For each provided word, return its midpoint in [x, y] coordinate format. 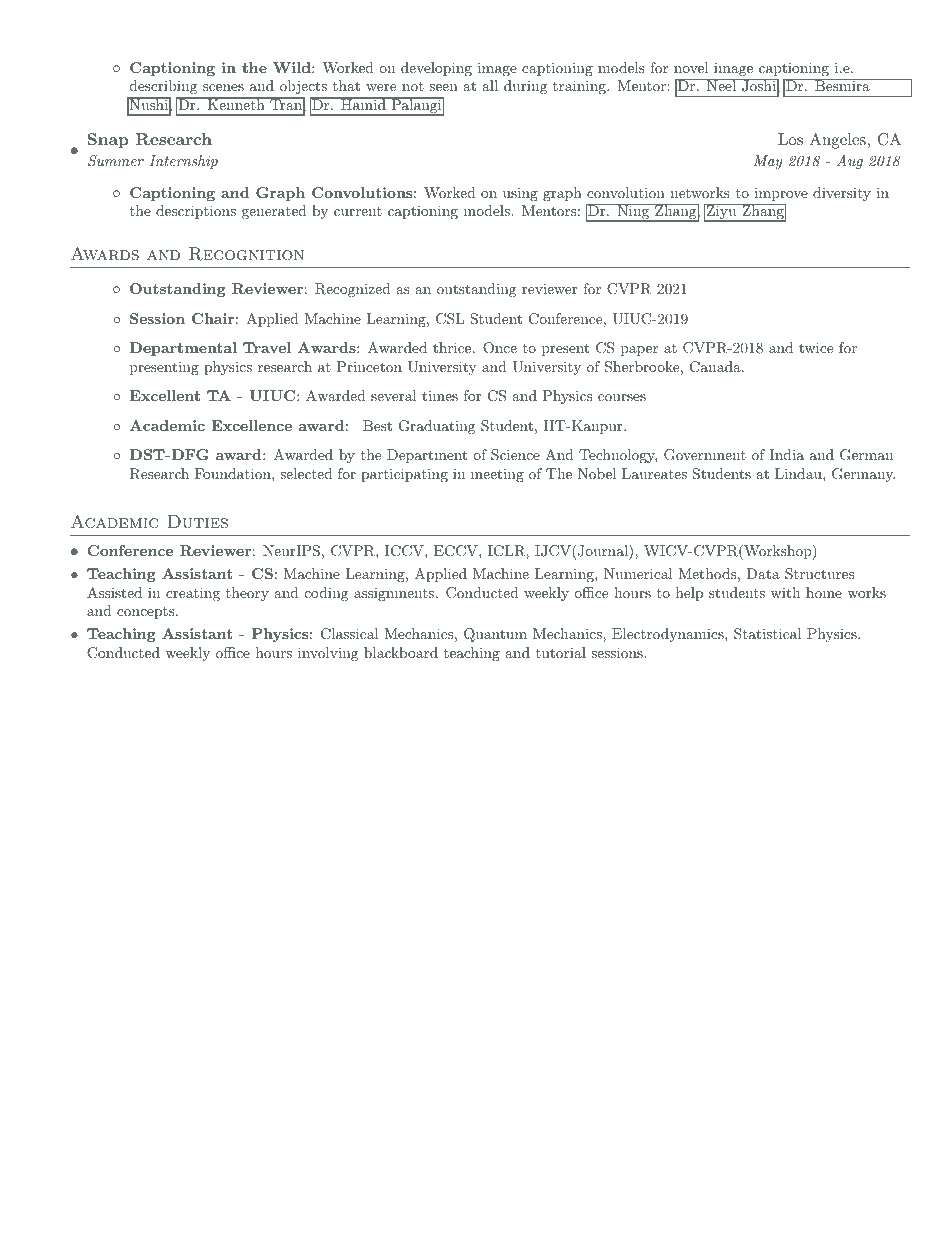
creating [193, 594]
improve [781, 194]
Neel [721, 85]
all [490, 85]
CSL [450, 319]
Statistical [767, 634]
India [786, 454]
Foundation [234, 473]
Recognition [246, 254]
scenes [223, 87]
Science [515, 455]
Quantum [495, 635]
